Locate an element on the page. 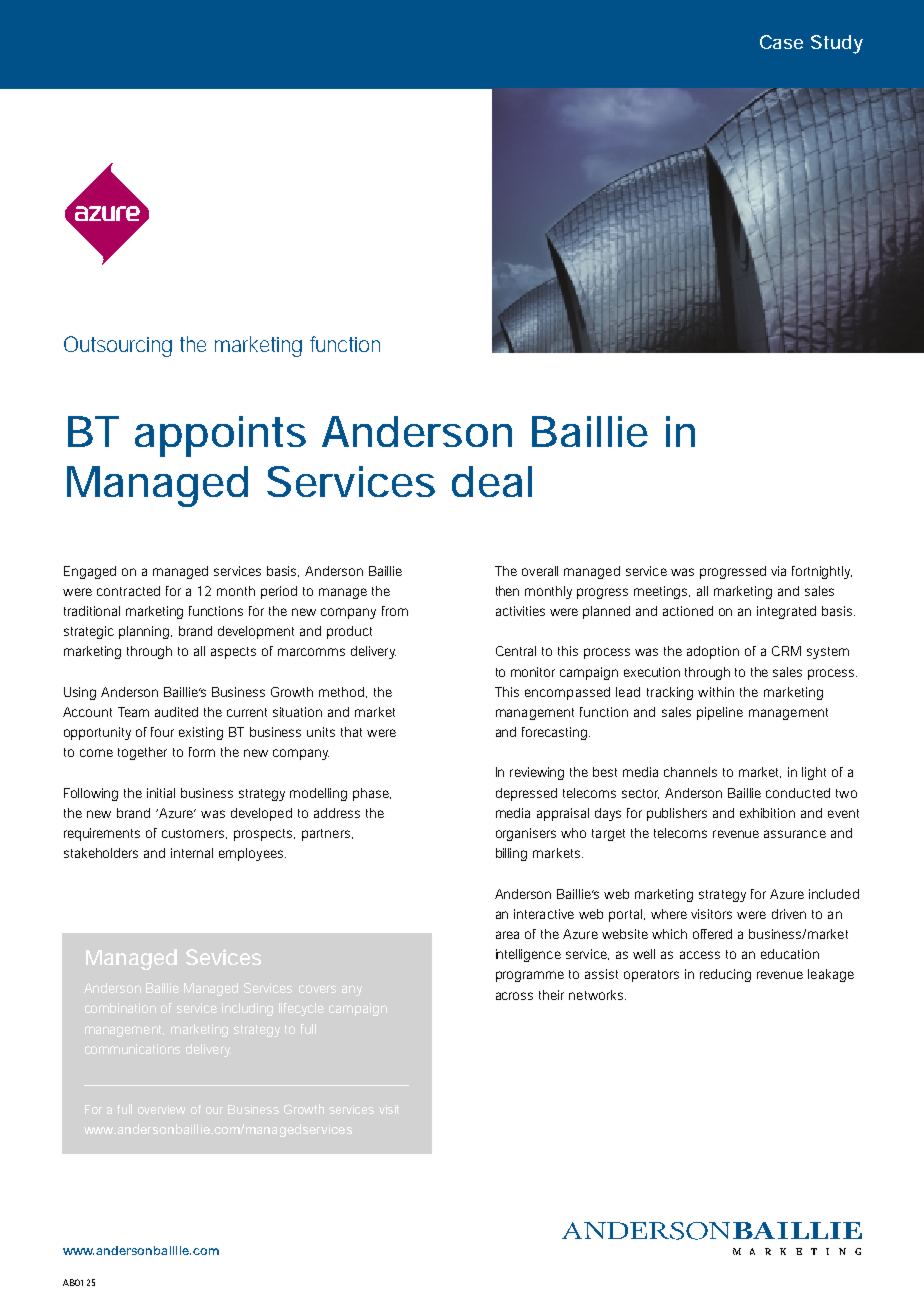  appoints is located at coordinates (220, 436).
